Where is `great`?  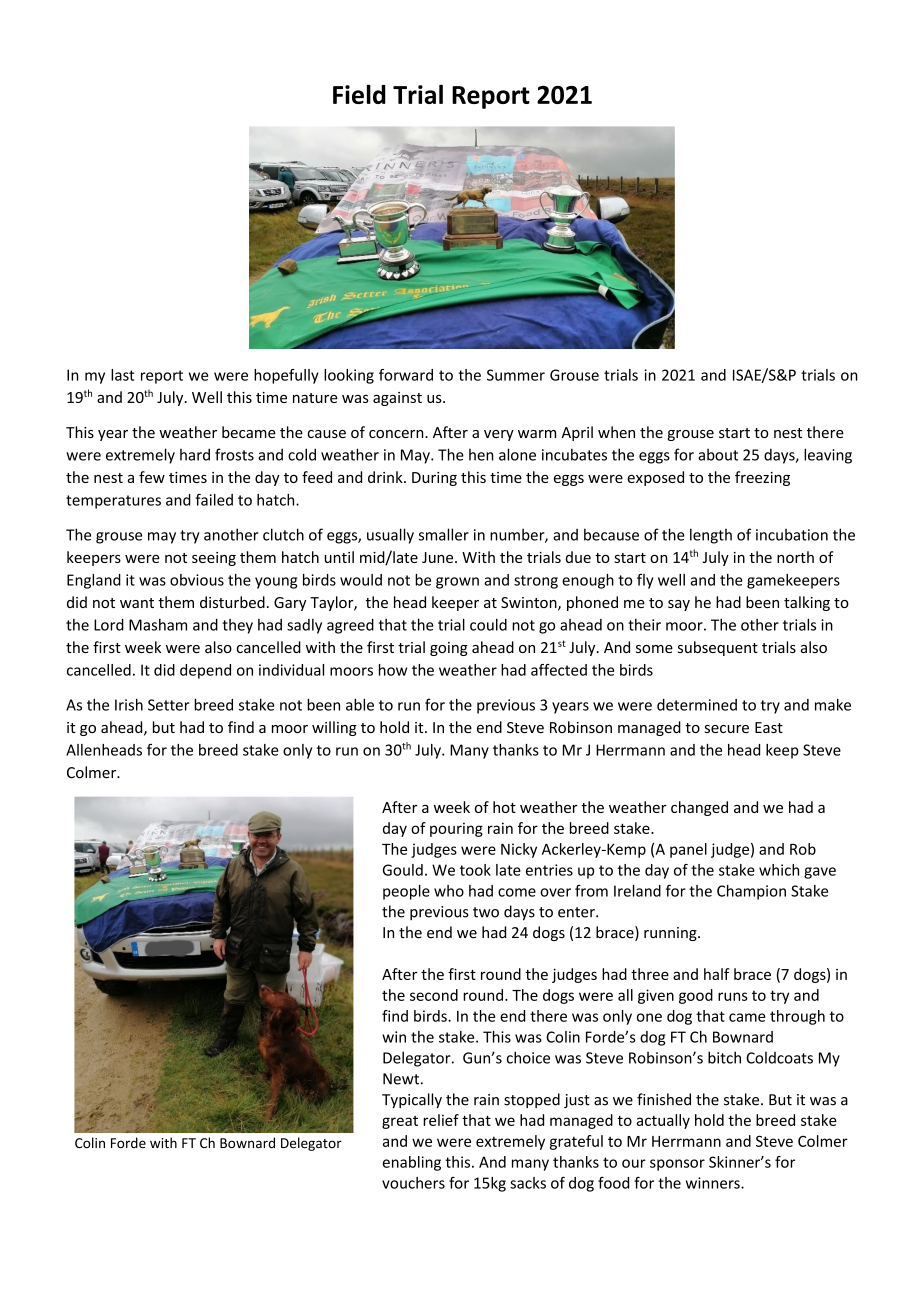
great is located at coordinates (400, 1122).
